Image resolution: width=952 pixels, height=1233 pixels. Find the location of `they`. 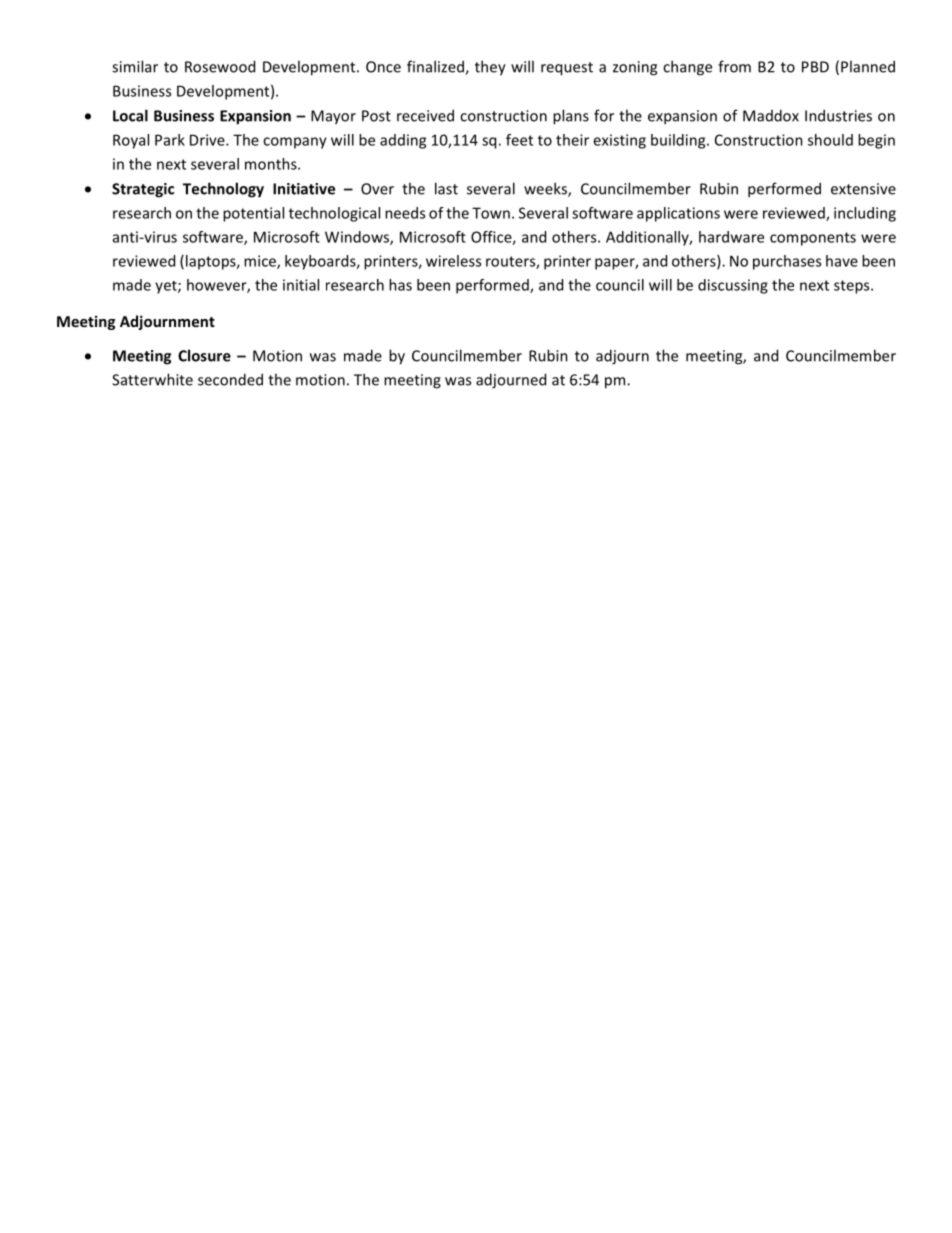

they is located at coordinates (490, 68).
